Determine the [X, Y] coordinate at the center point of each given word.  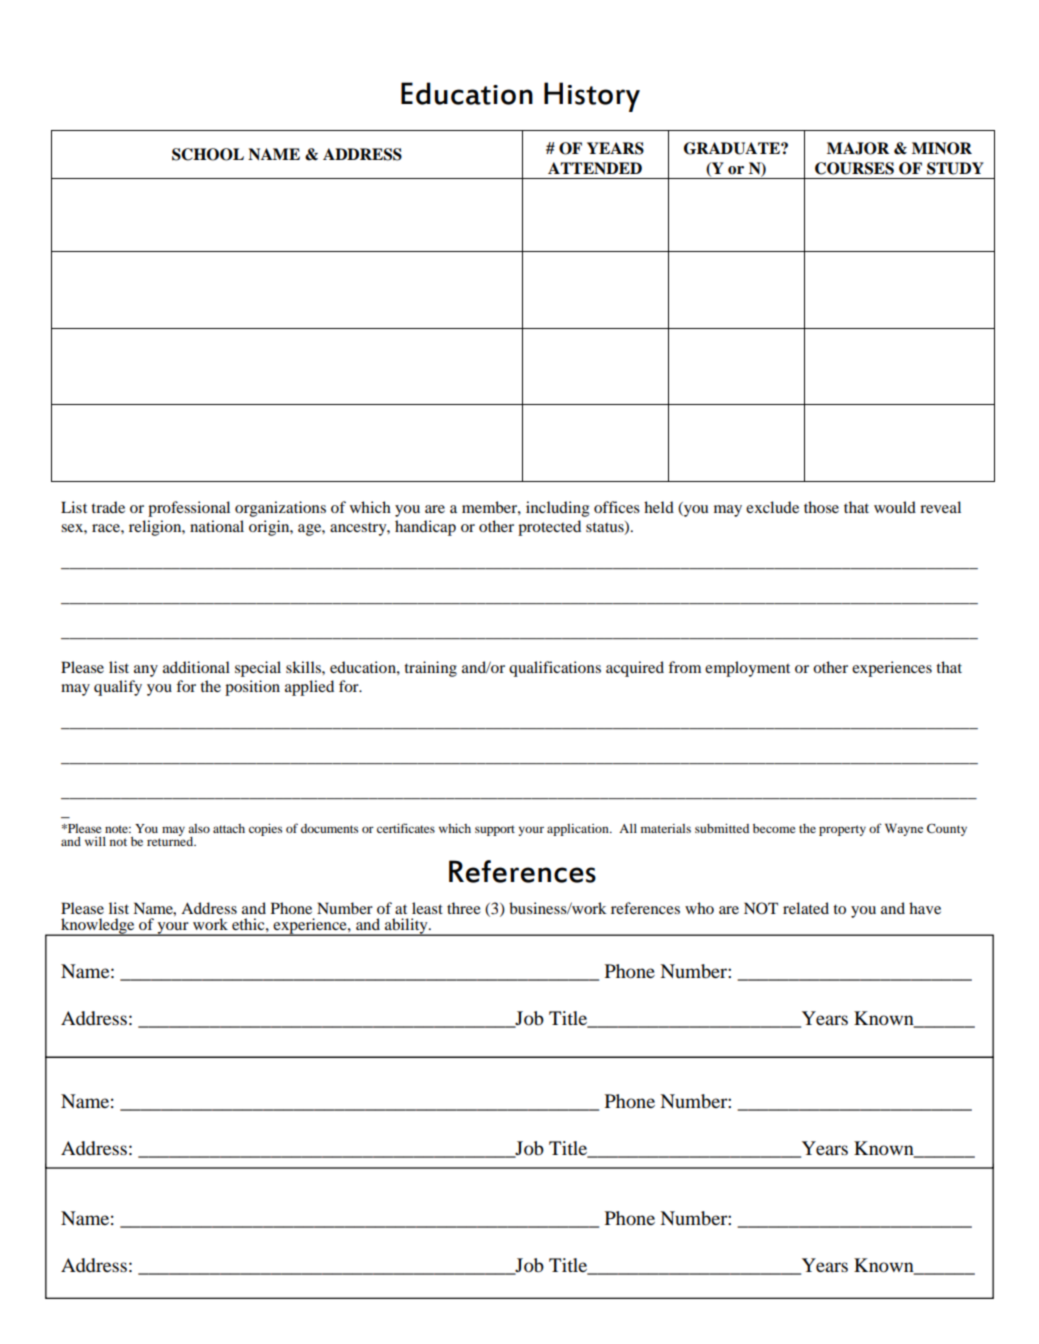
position [252, 688]
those [821, 507]
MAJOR [858, 148]
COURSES [854, 168]
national [217, 526]
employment [747, 669]
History [592, 97]
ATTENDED [595, 168]
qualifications [555, 669]
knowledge [98, 927]
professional [189, 509]
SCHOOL [208, 154]
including [557, 509]
